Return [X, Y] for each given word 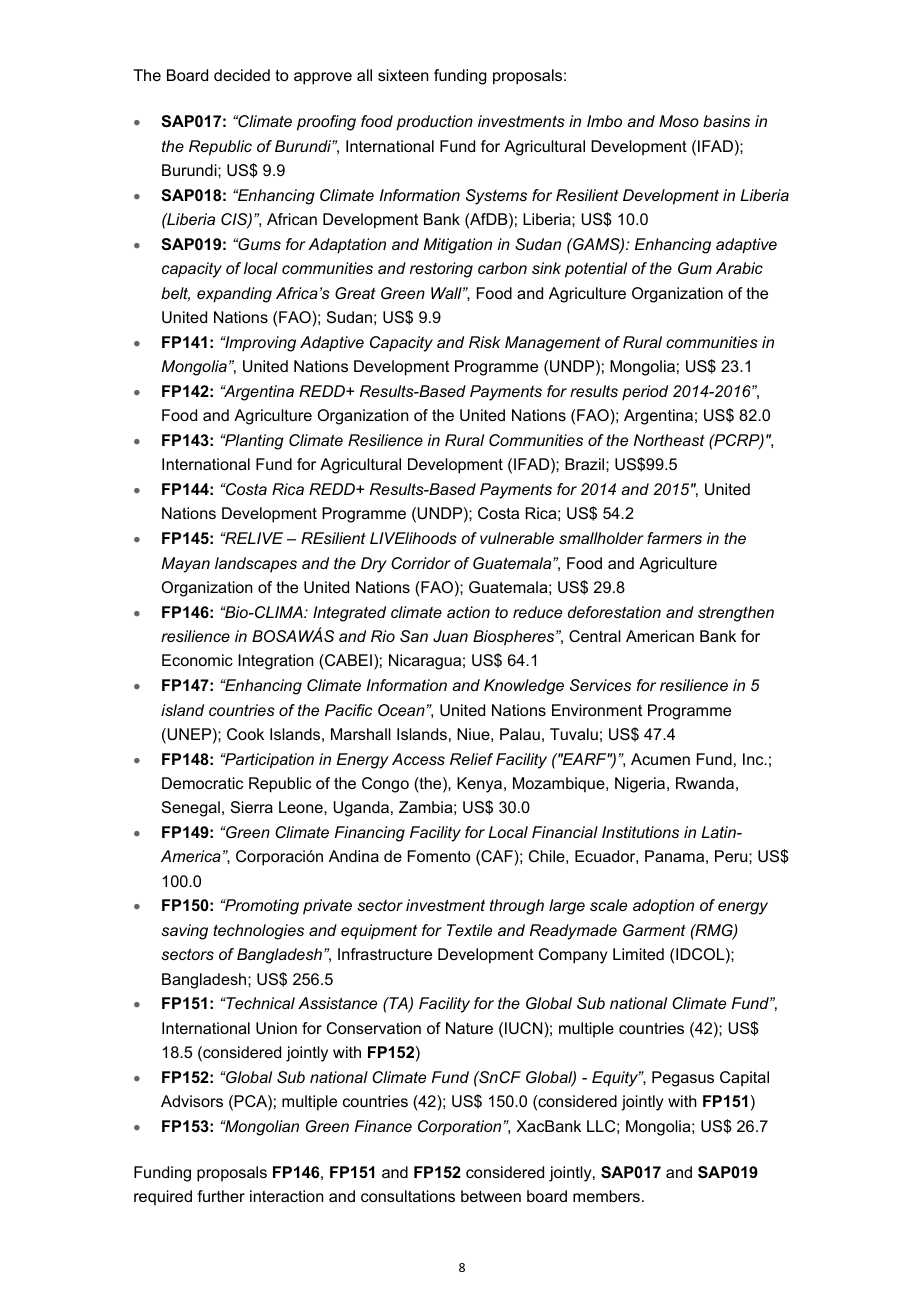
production [434, 123]
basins [726, 121]
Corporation [459, 1128]
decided [242, 75]
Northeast [669, 440]
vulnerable [517, 538]
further [221, 1196]
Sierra [252, 807]
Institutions [640, 832]
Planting [253, 442]
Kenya [481, 785]
